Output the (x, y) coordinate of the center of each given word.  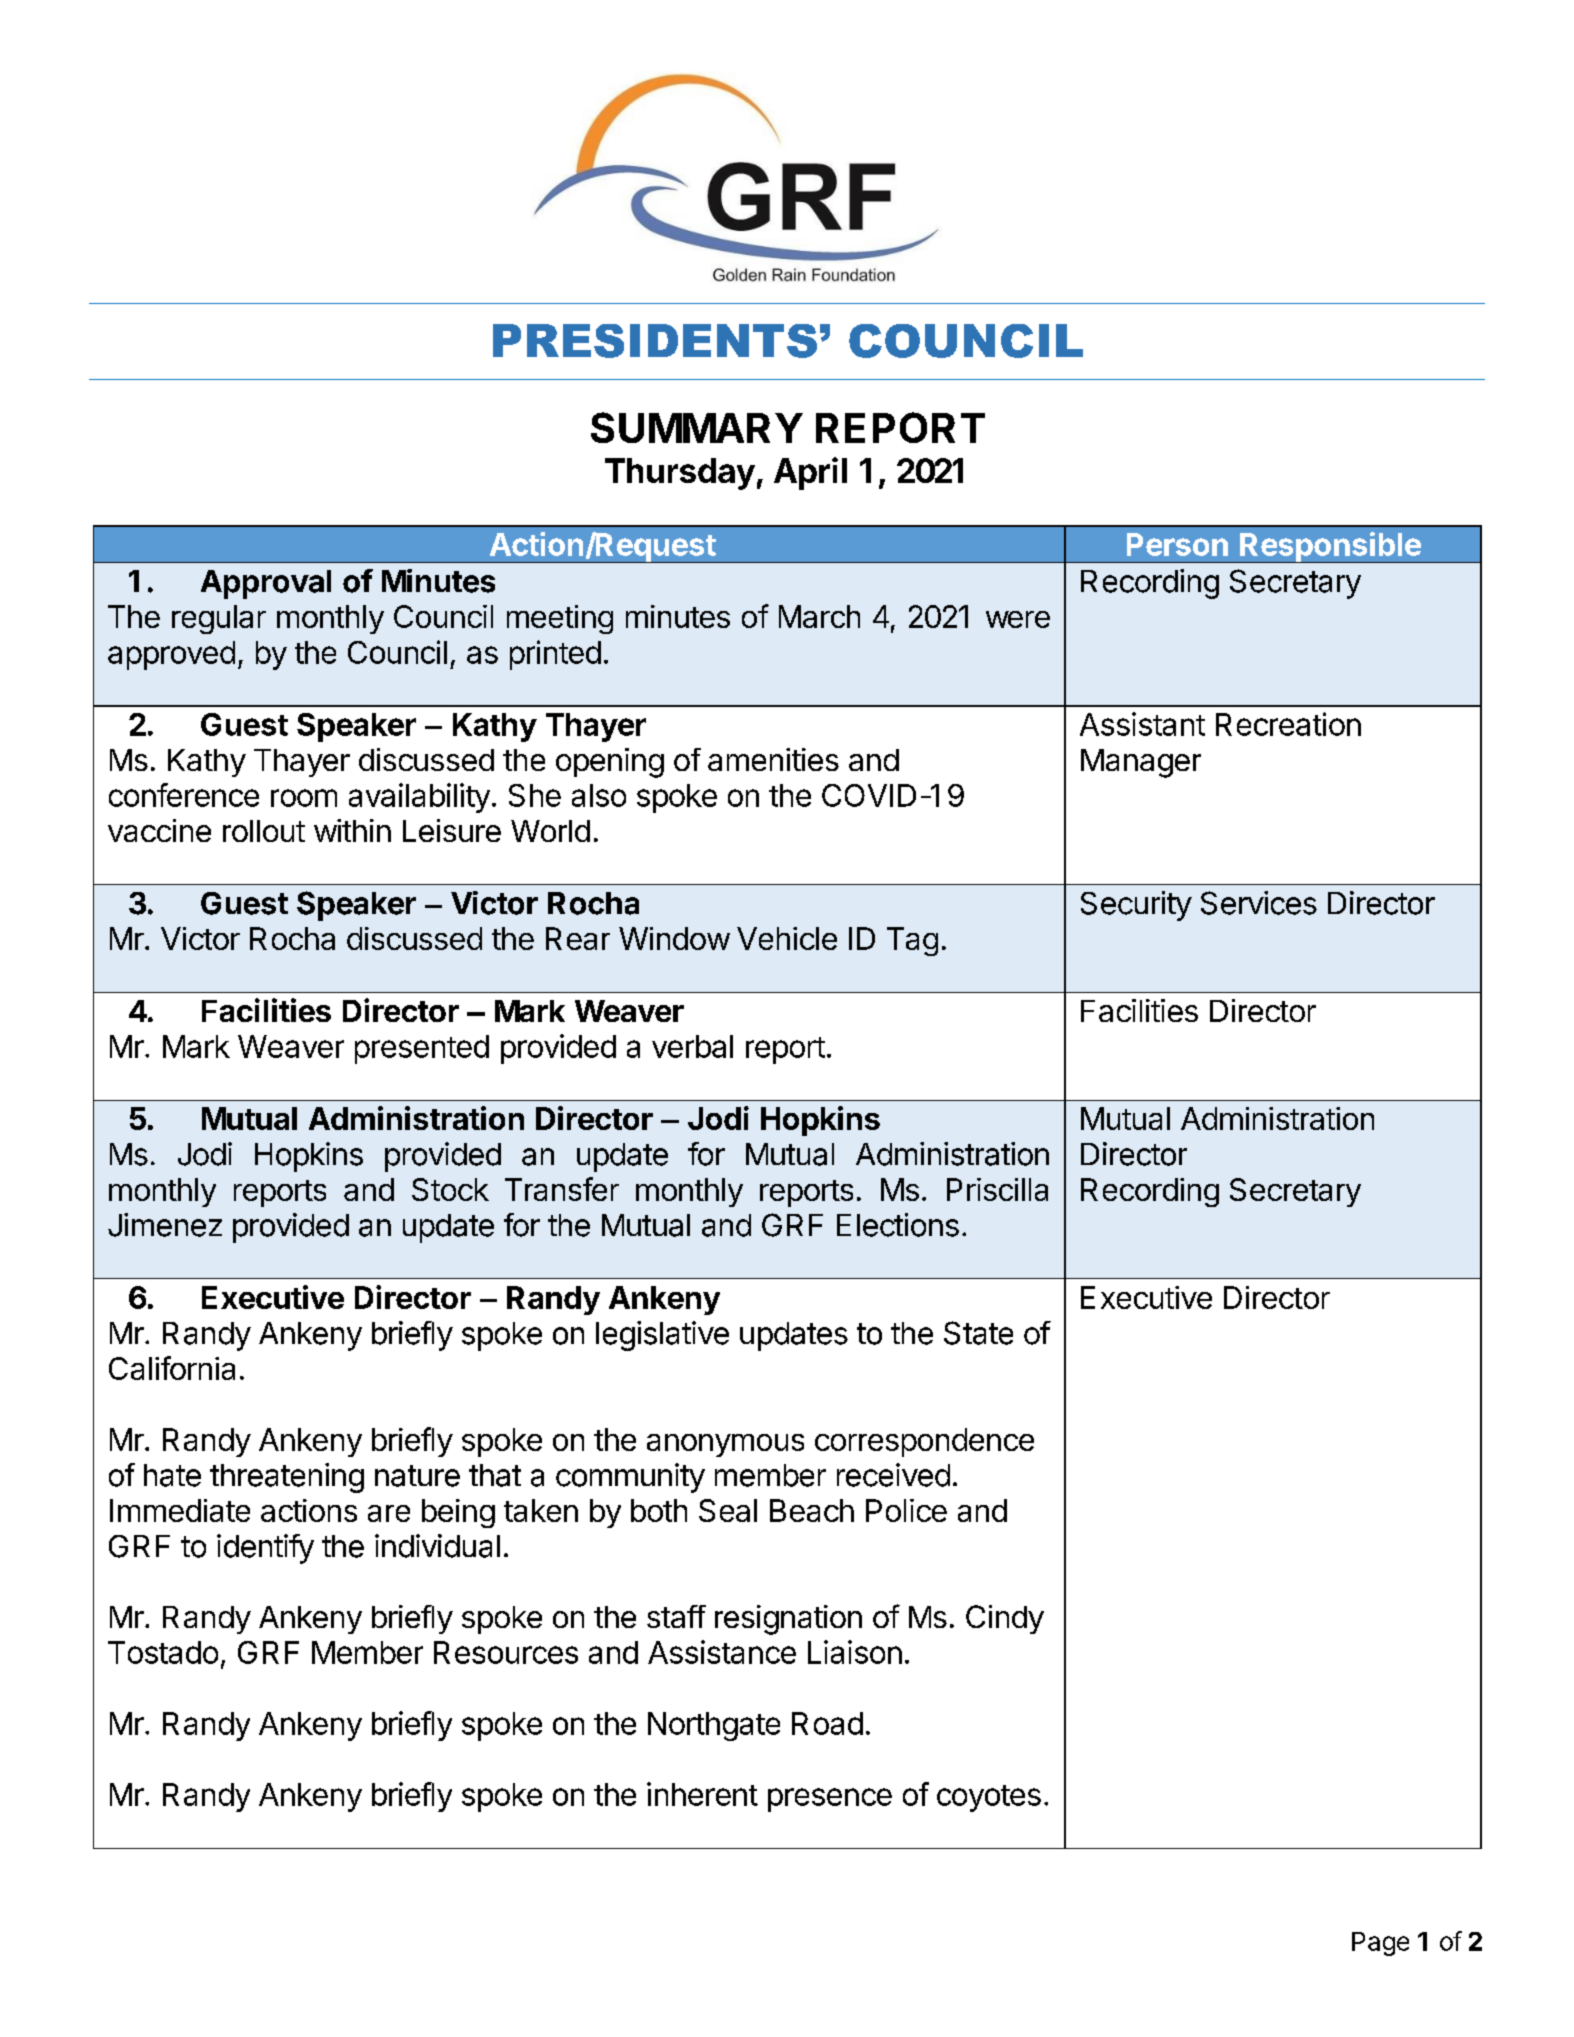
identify (265, 1549)
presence (830, 1800)
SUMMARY (697, 427)
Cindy (1005, 1619)
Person (1177, 544)
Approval (266, 584)
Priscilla (997, 1189)
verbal (692, 1046)
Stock (450, 1189)
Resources (506, 1652)
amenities (773, 759)
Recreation (1288, 724)
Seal (728, 1510)
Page (1380, 1944)
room (304, 798)
